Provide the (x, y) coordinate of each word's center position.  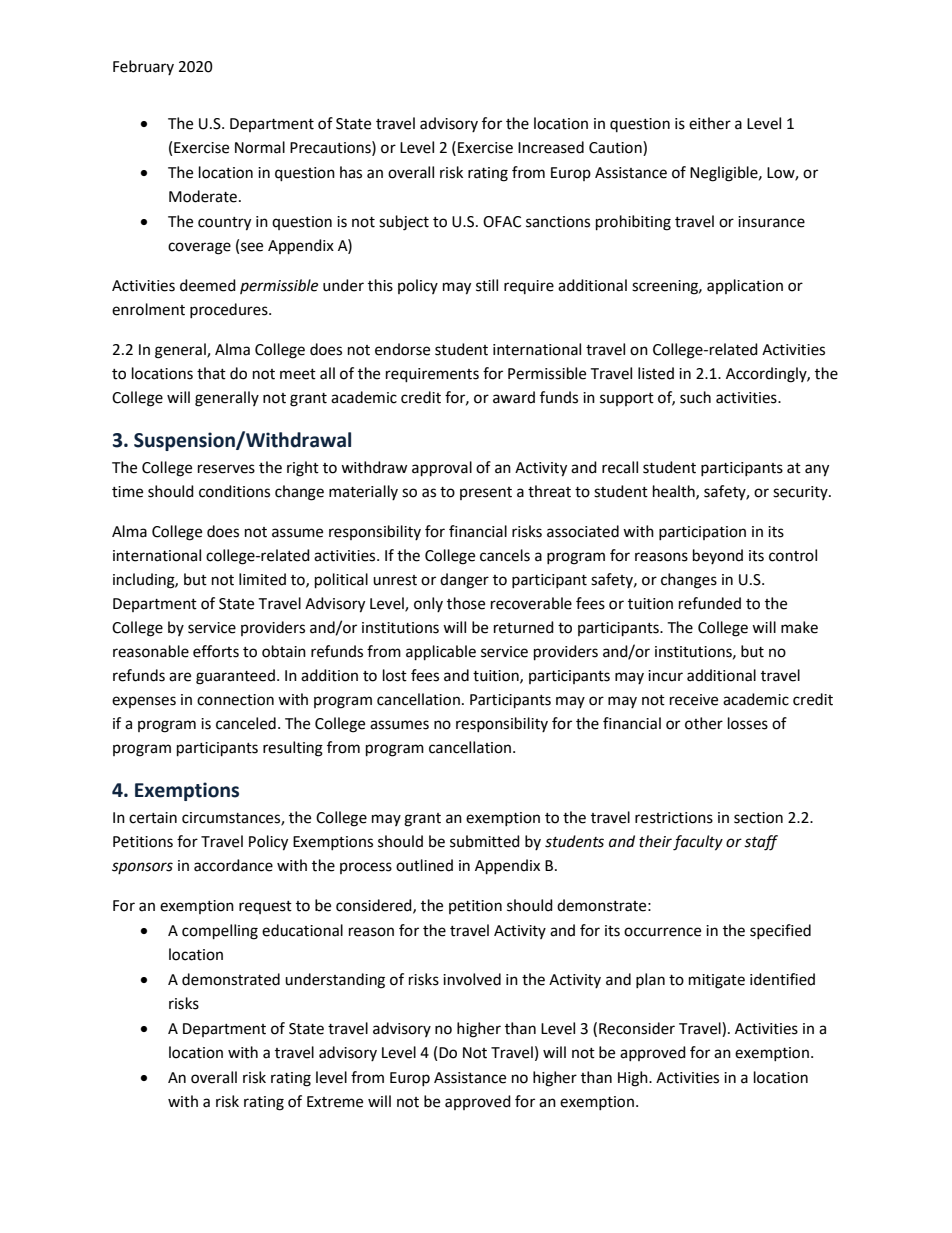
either (710, 123)
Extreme (335, 1102)
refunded (710, 603)
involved (472, 979)
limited (262, 579)
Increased (551, 147)
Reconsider (637, 1028)
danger (464, 581)
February (143, 67)
